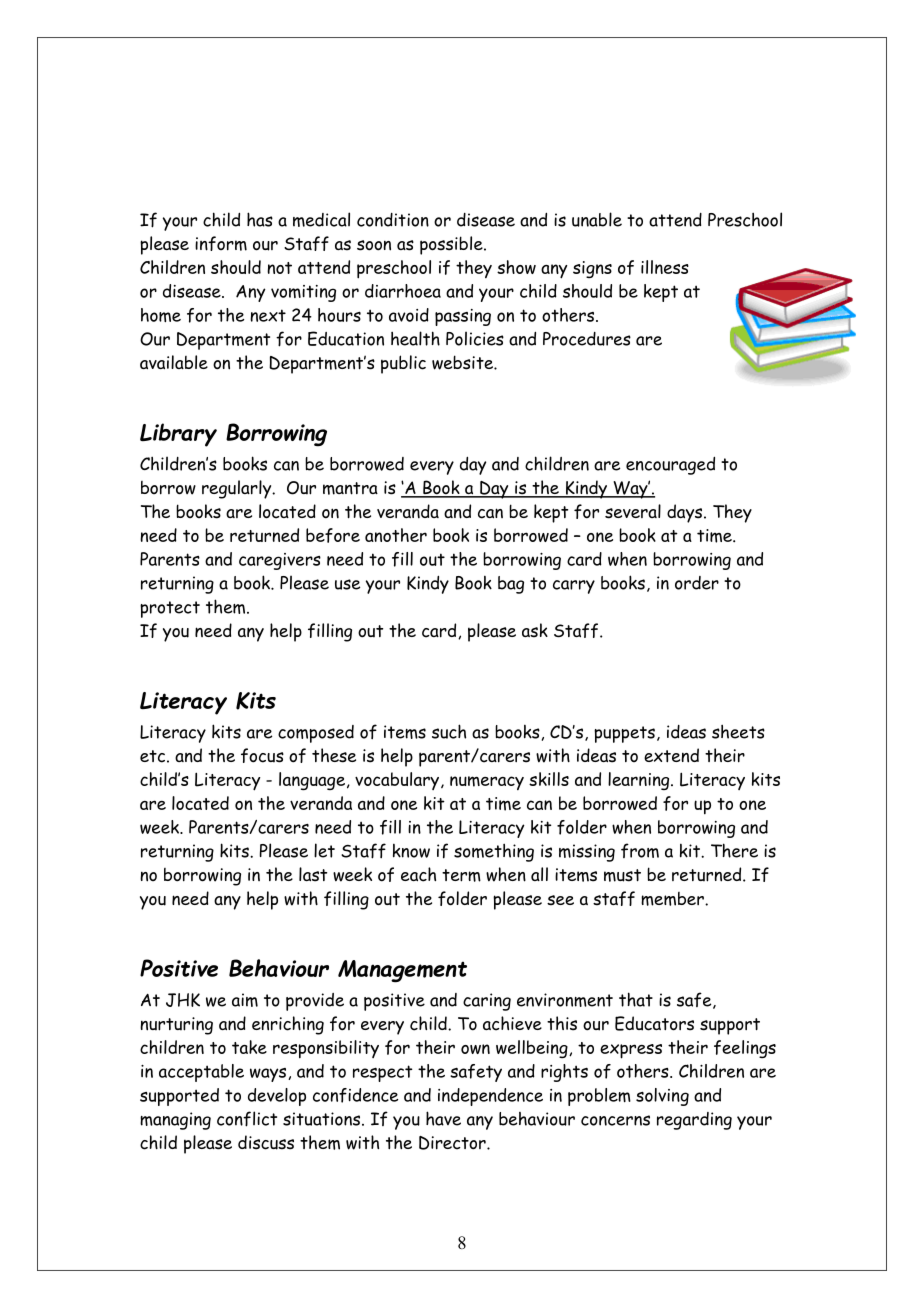 The image size is (924, 1308). What do you see at coordinates (221, 243) in the document?
I see `inform` at bounding box center [221, 243].
